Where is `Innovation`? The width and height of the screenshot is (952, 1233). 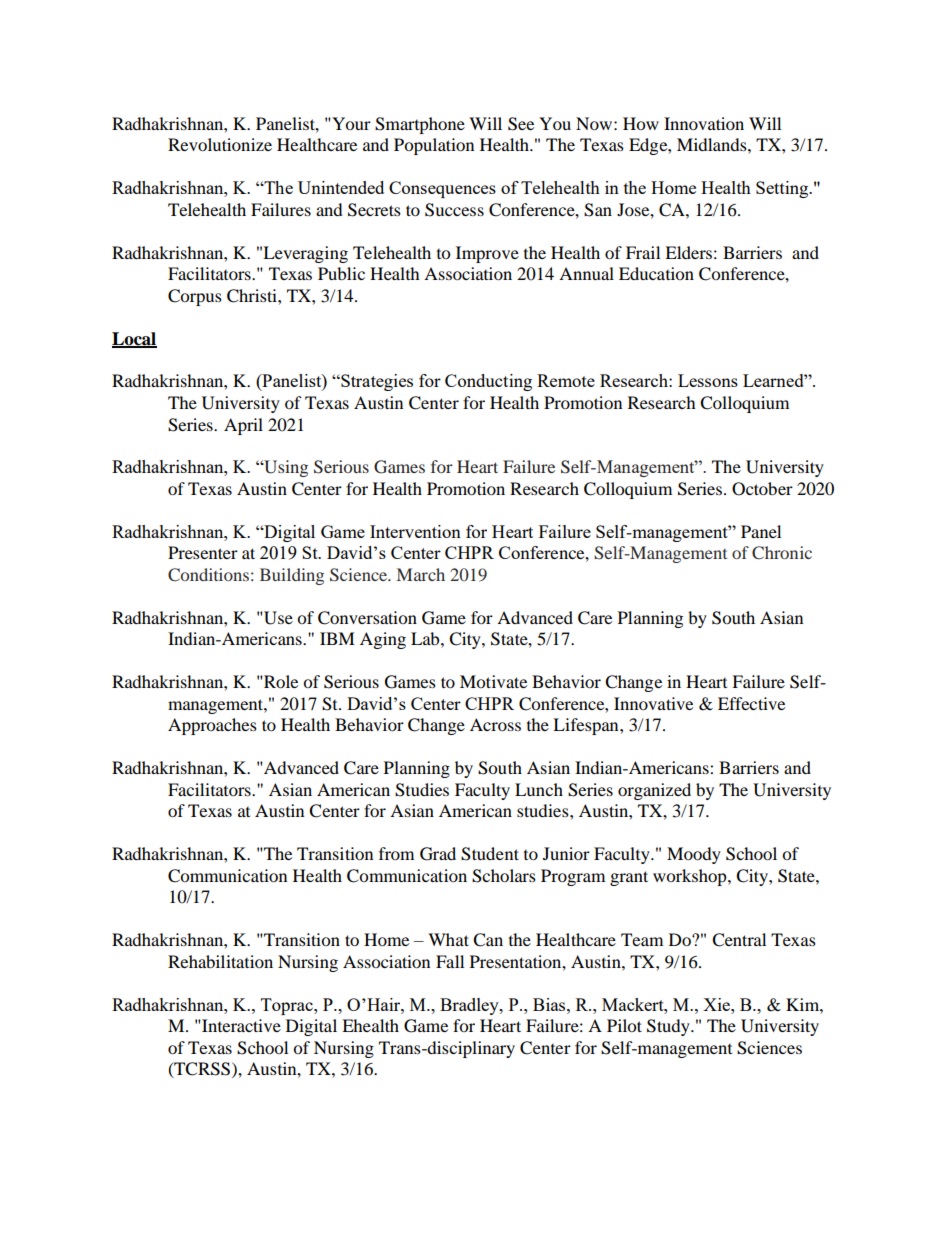
Innovation is located at coordinates (704, 123).
